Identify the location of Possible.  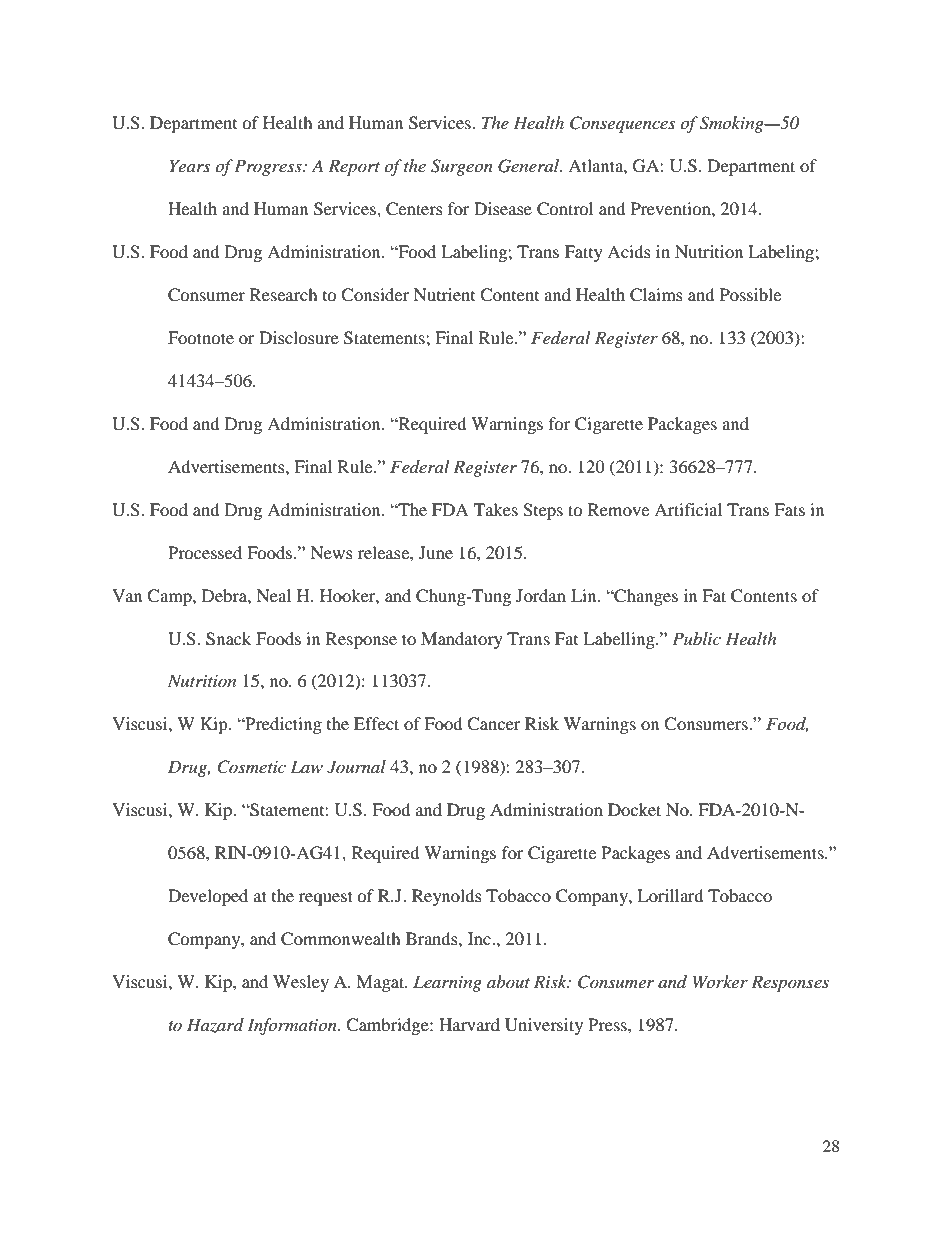
(750, 294).
